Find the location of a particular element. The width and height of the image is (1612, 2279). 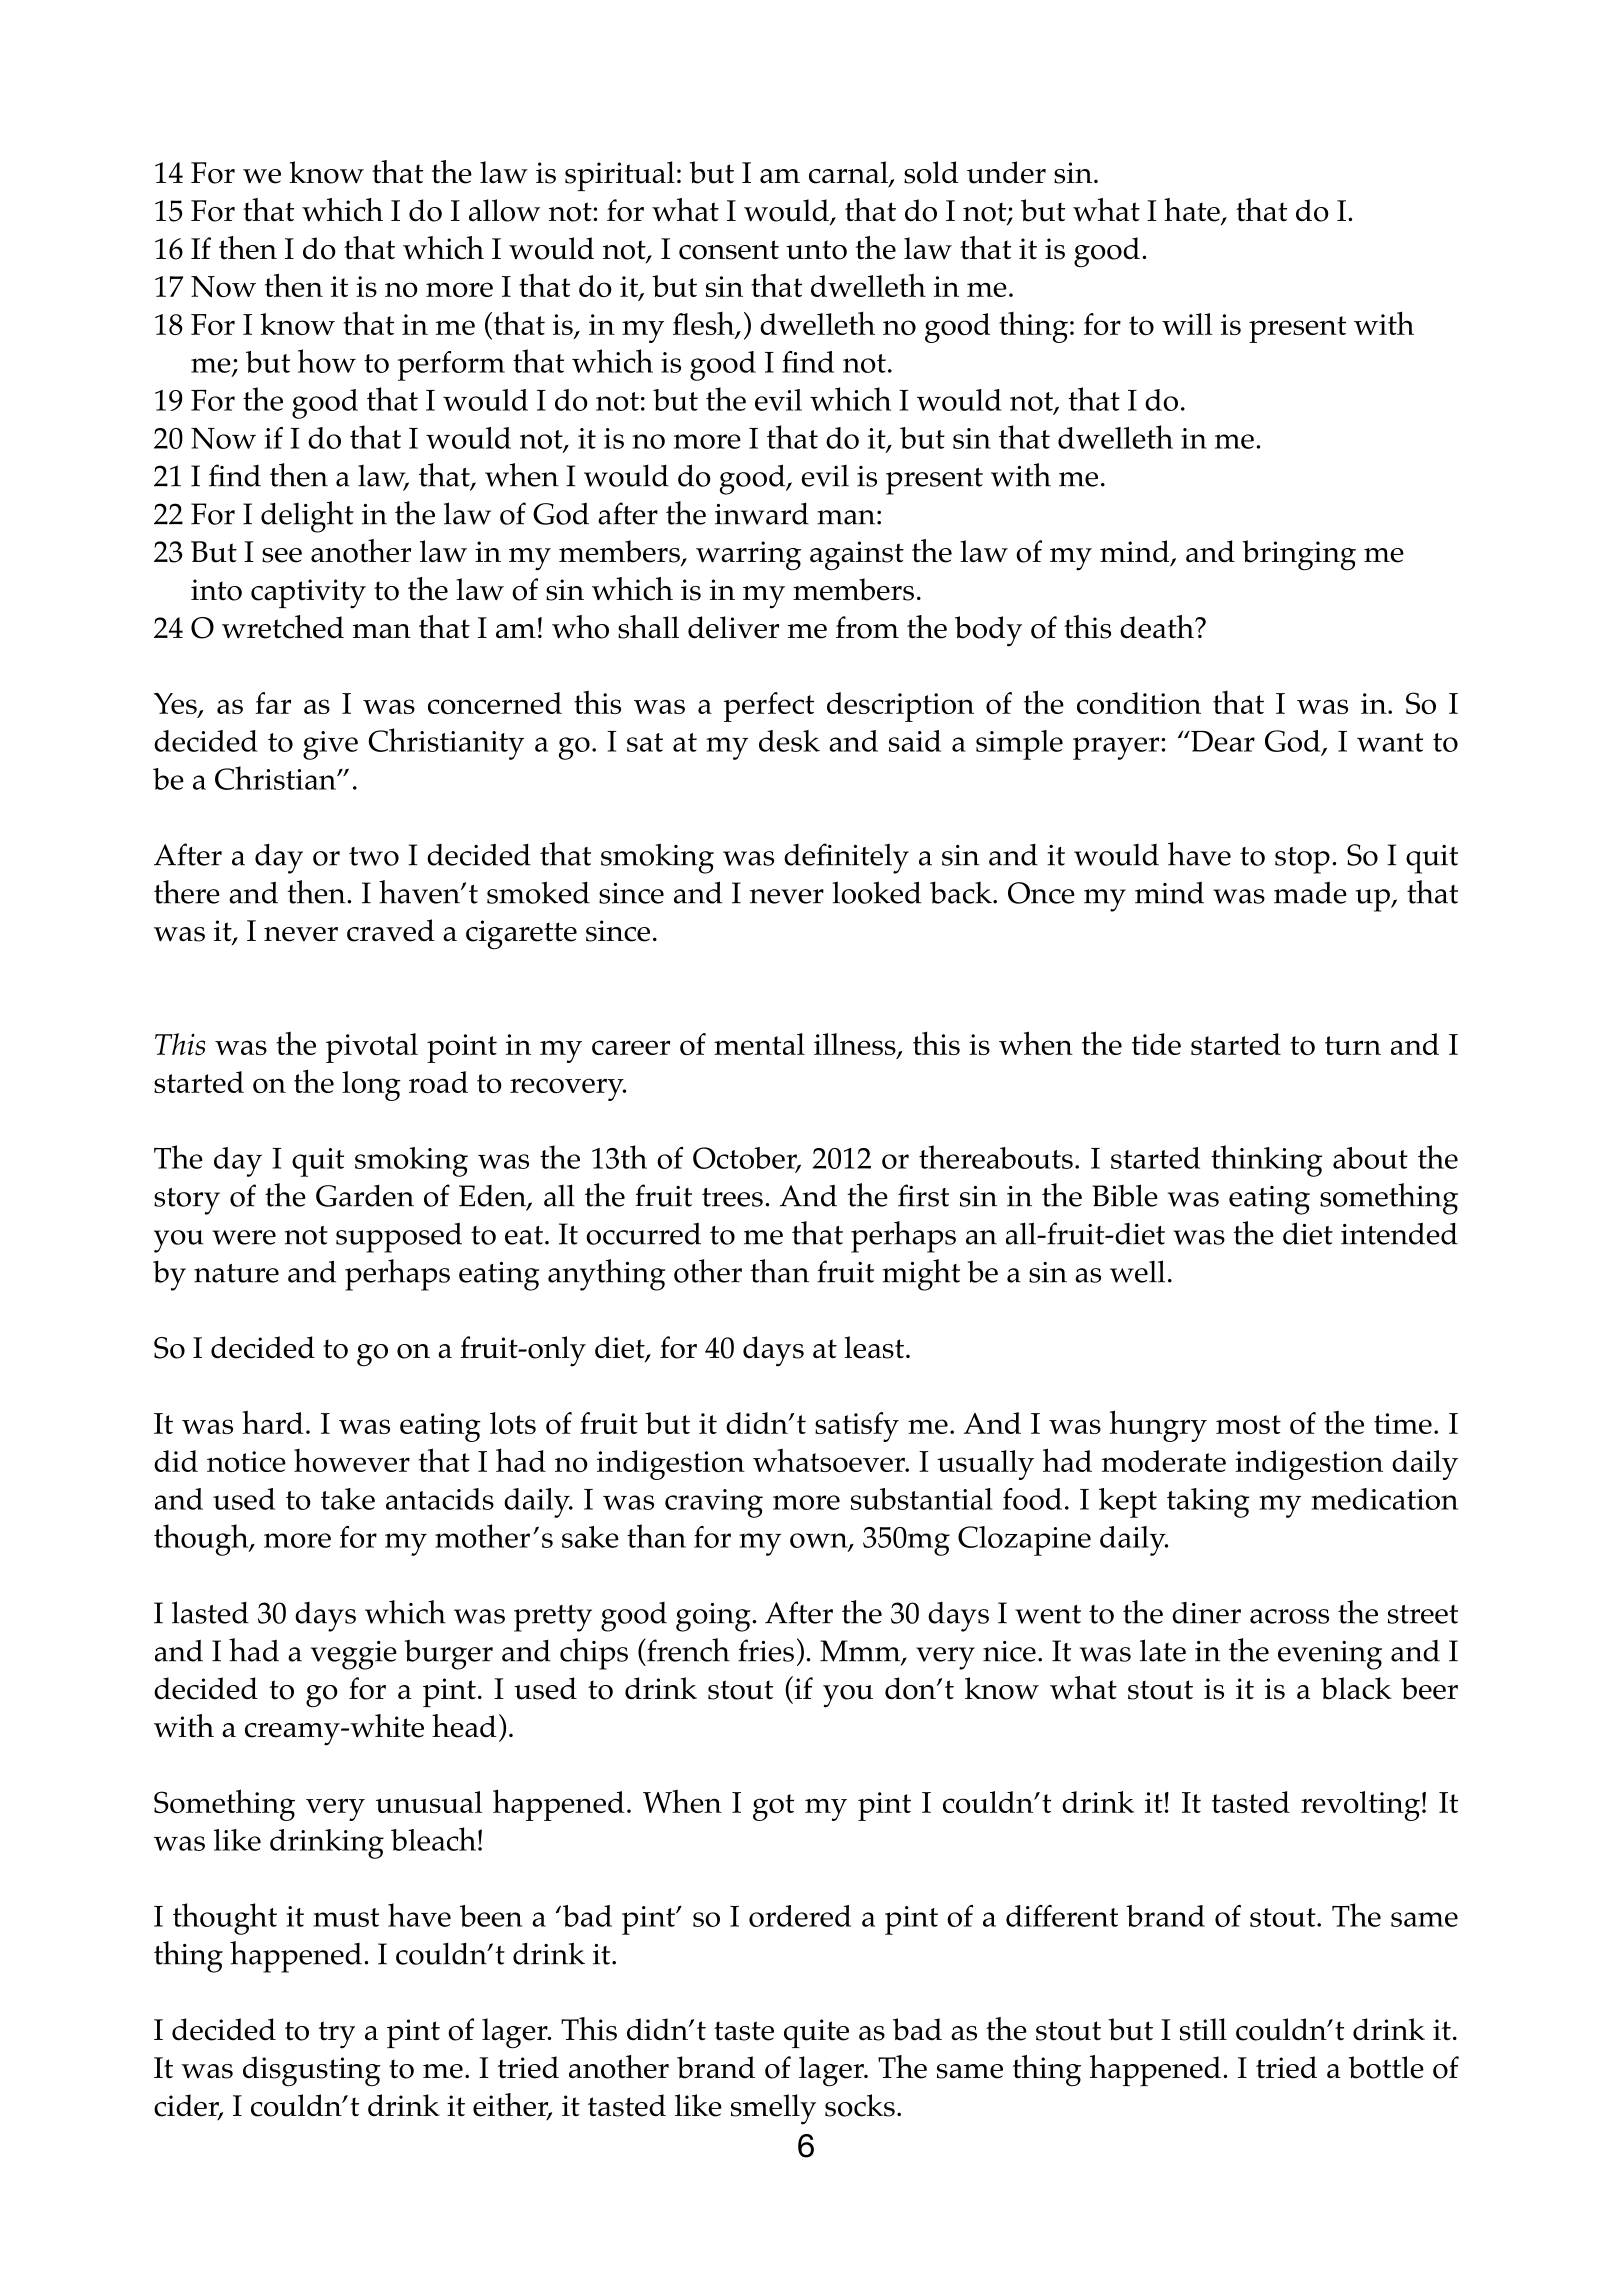

Garden is located at coordinates (365, 1196).
